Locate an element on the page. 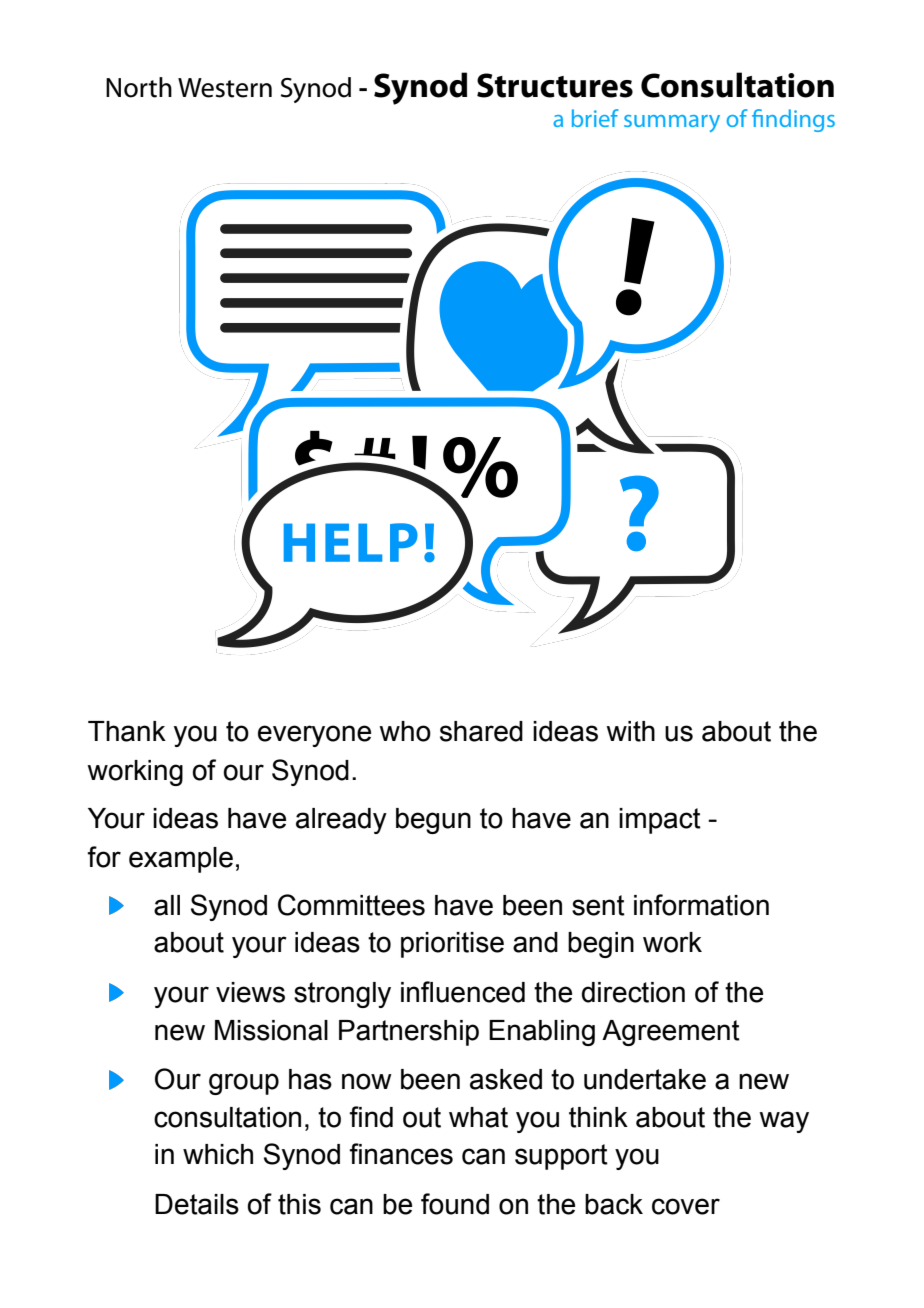  all is located at coordinates (167, 905).
